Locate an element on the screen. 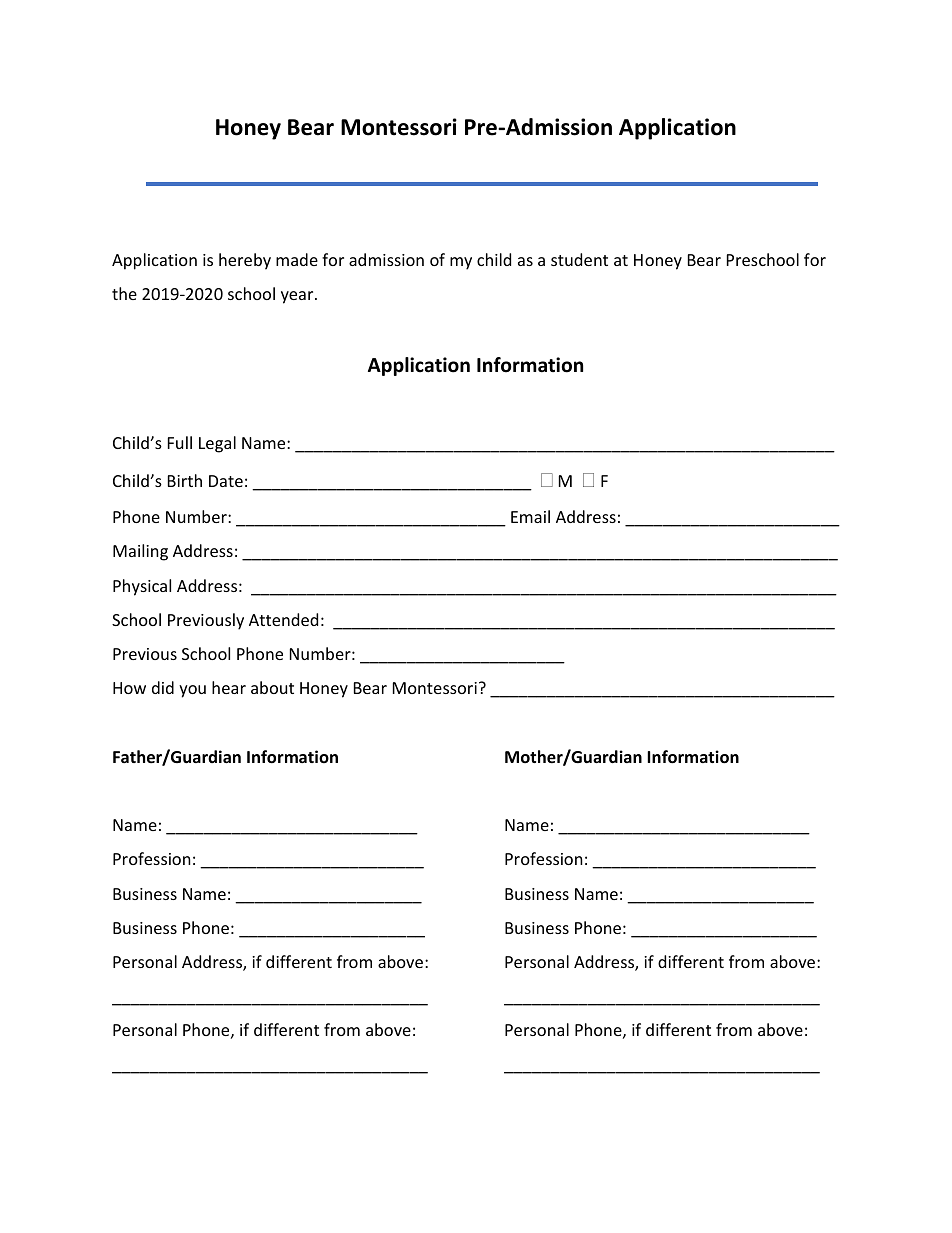  hear is located at coordinates (229, 687).
